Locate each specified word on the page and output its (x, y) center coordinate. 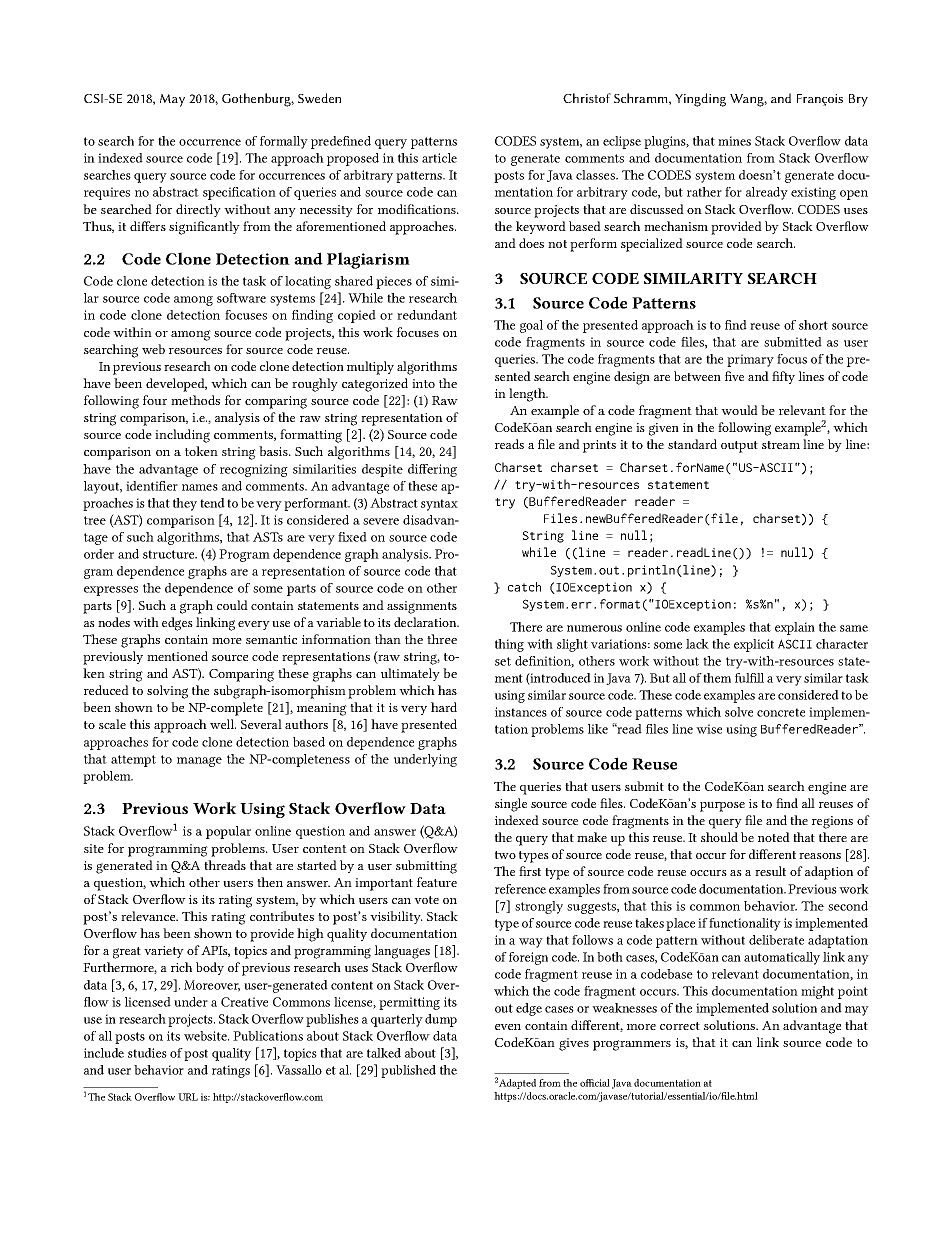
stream (781, 445)
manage (199, 762)
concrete (781, 712)
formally (284, 142)
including (182, 436)
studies (147, 1053)
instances (521, 712)
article (439, 158)
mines (734, 141)
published (408, 1071)
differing (432, 470)
